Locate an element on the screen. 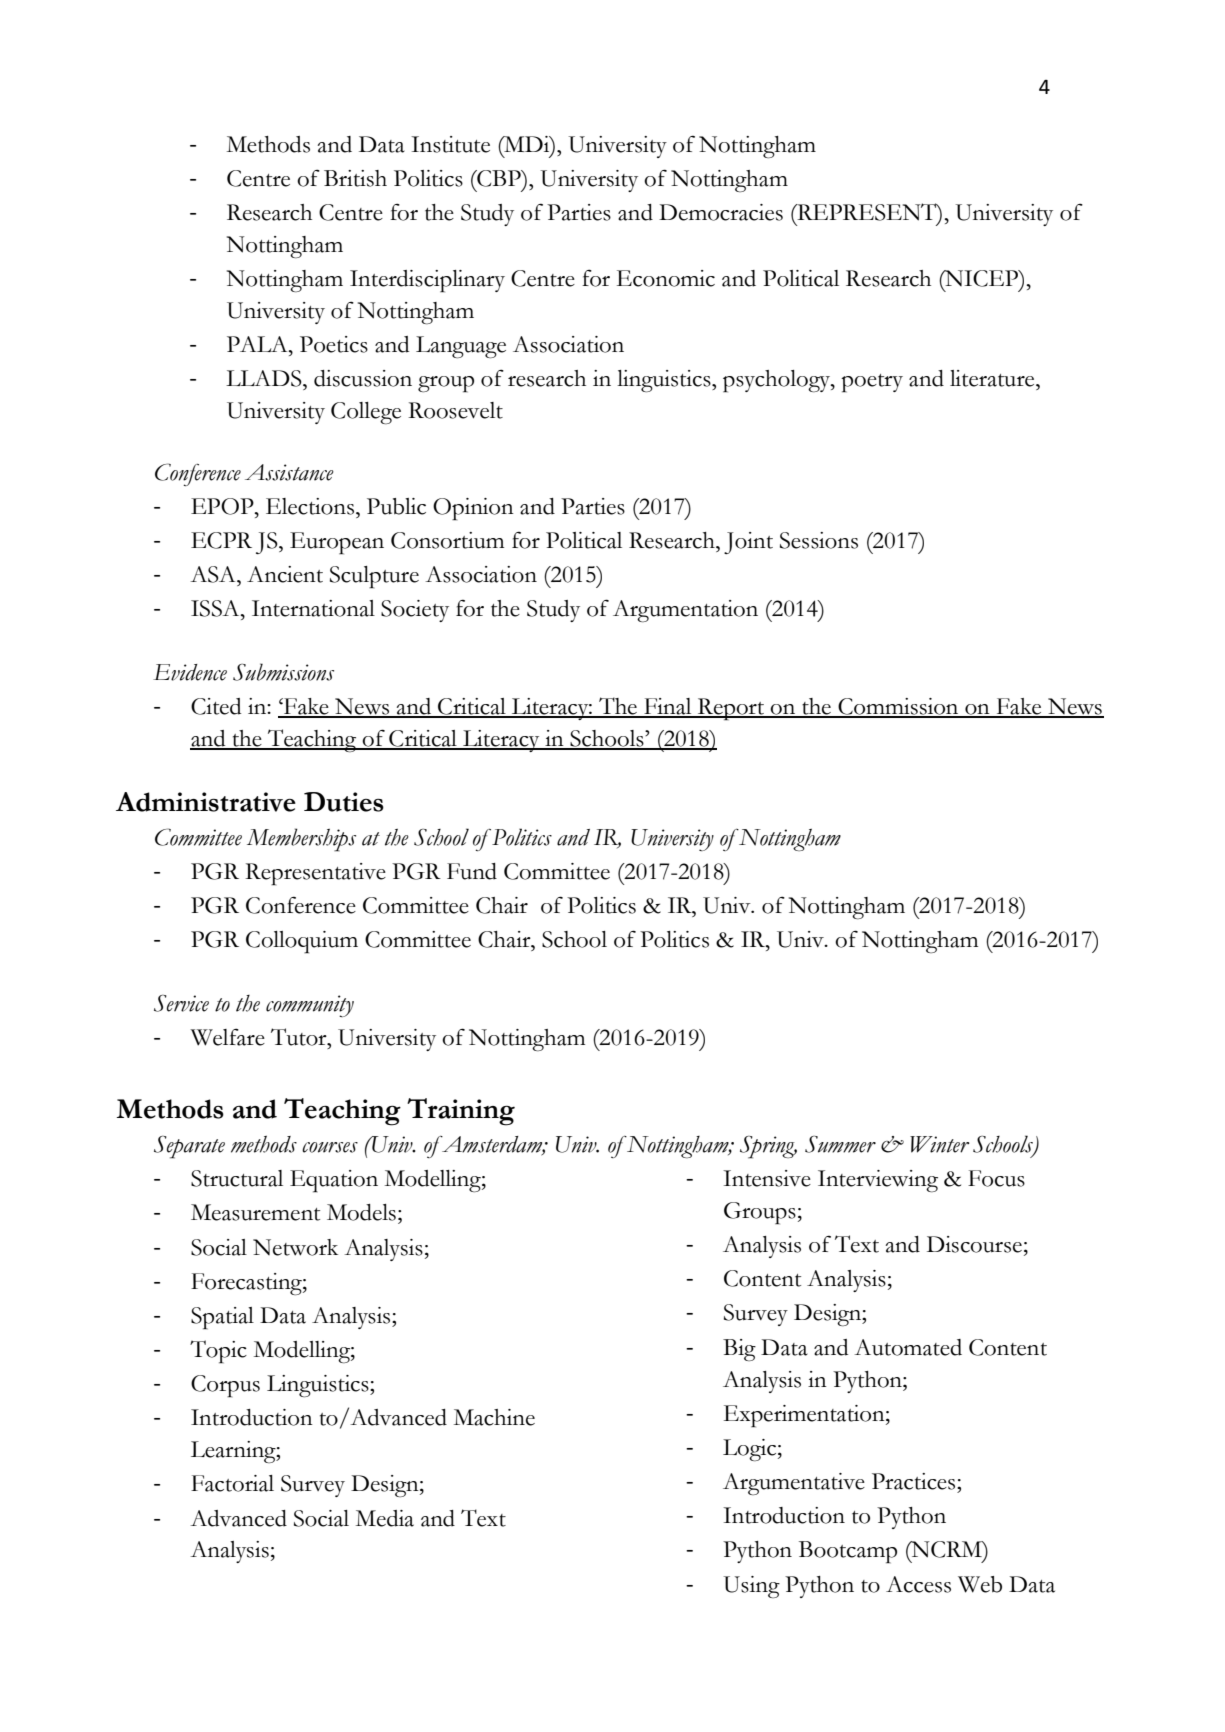 This screenshot has height=1732, width=1225. Fund is located at coordinates (472, 871).
